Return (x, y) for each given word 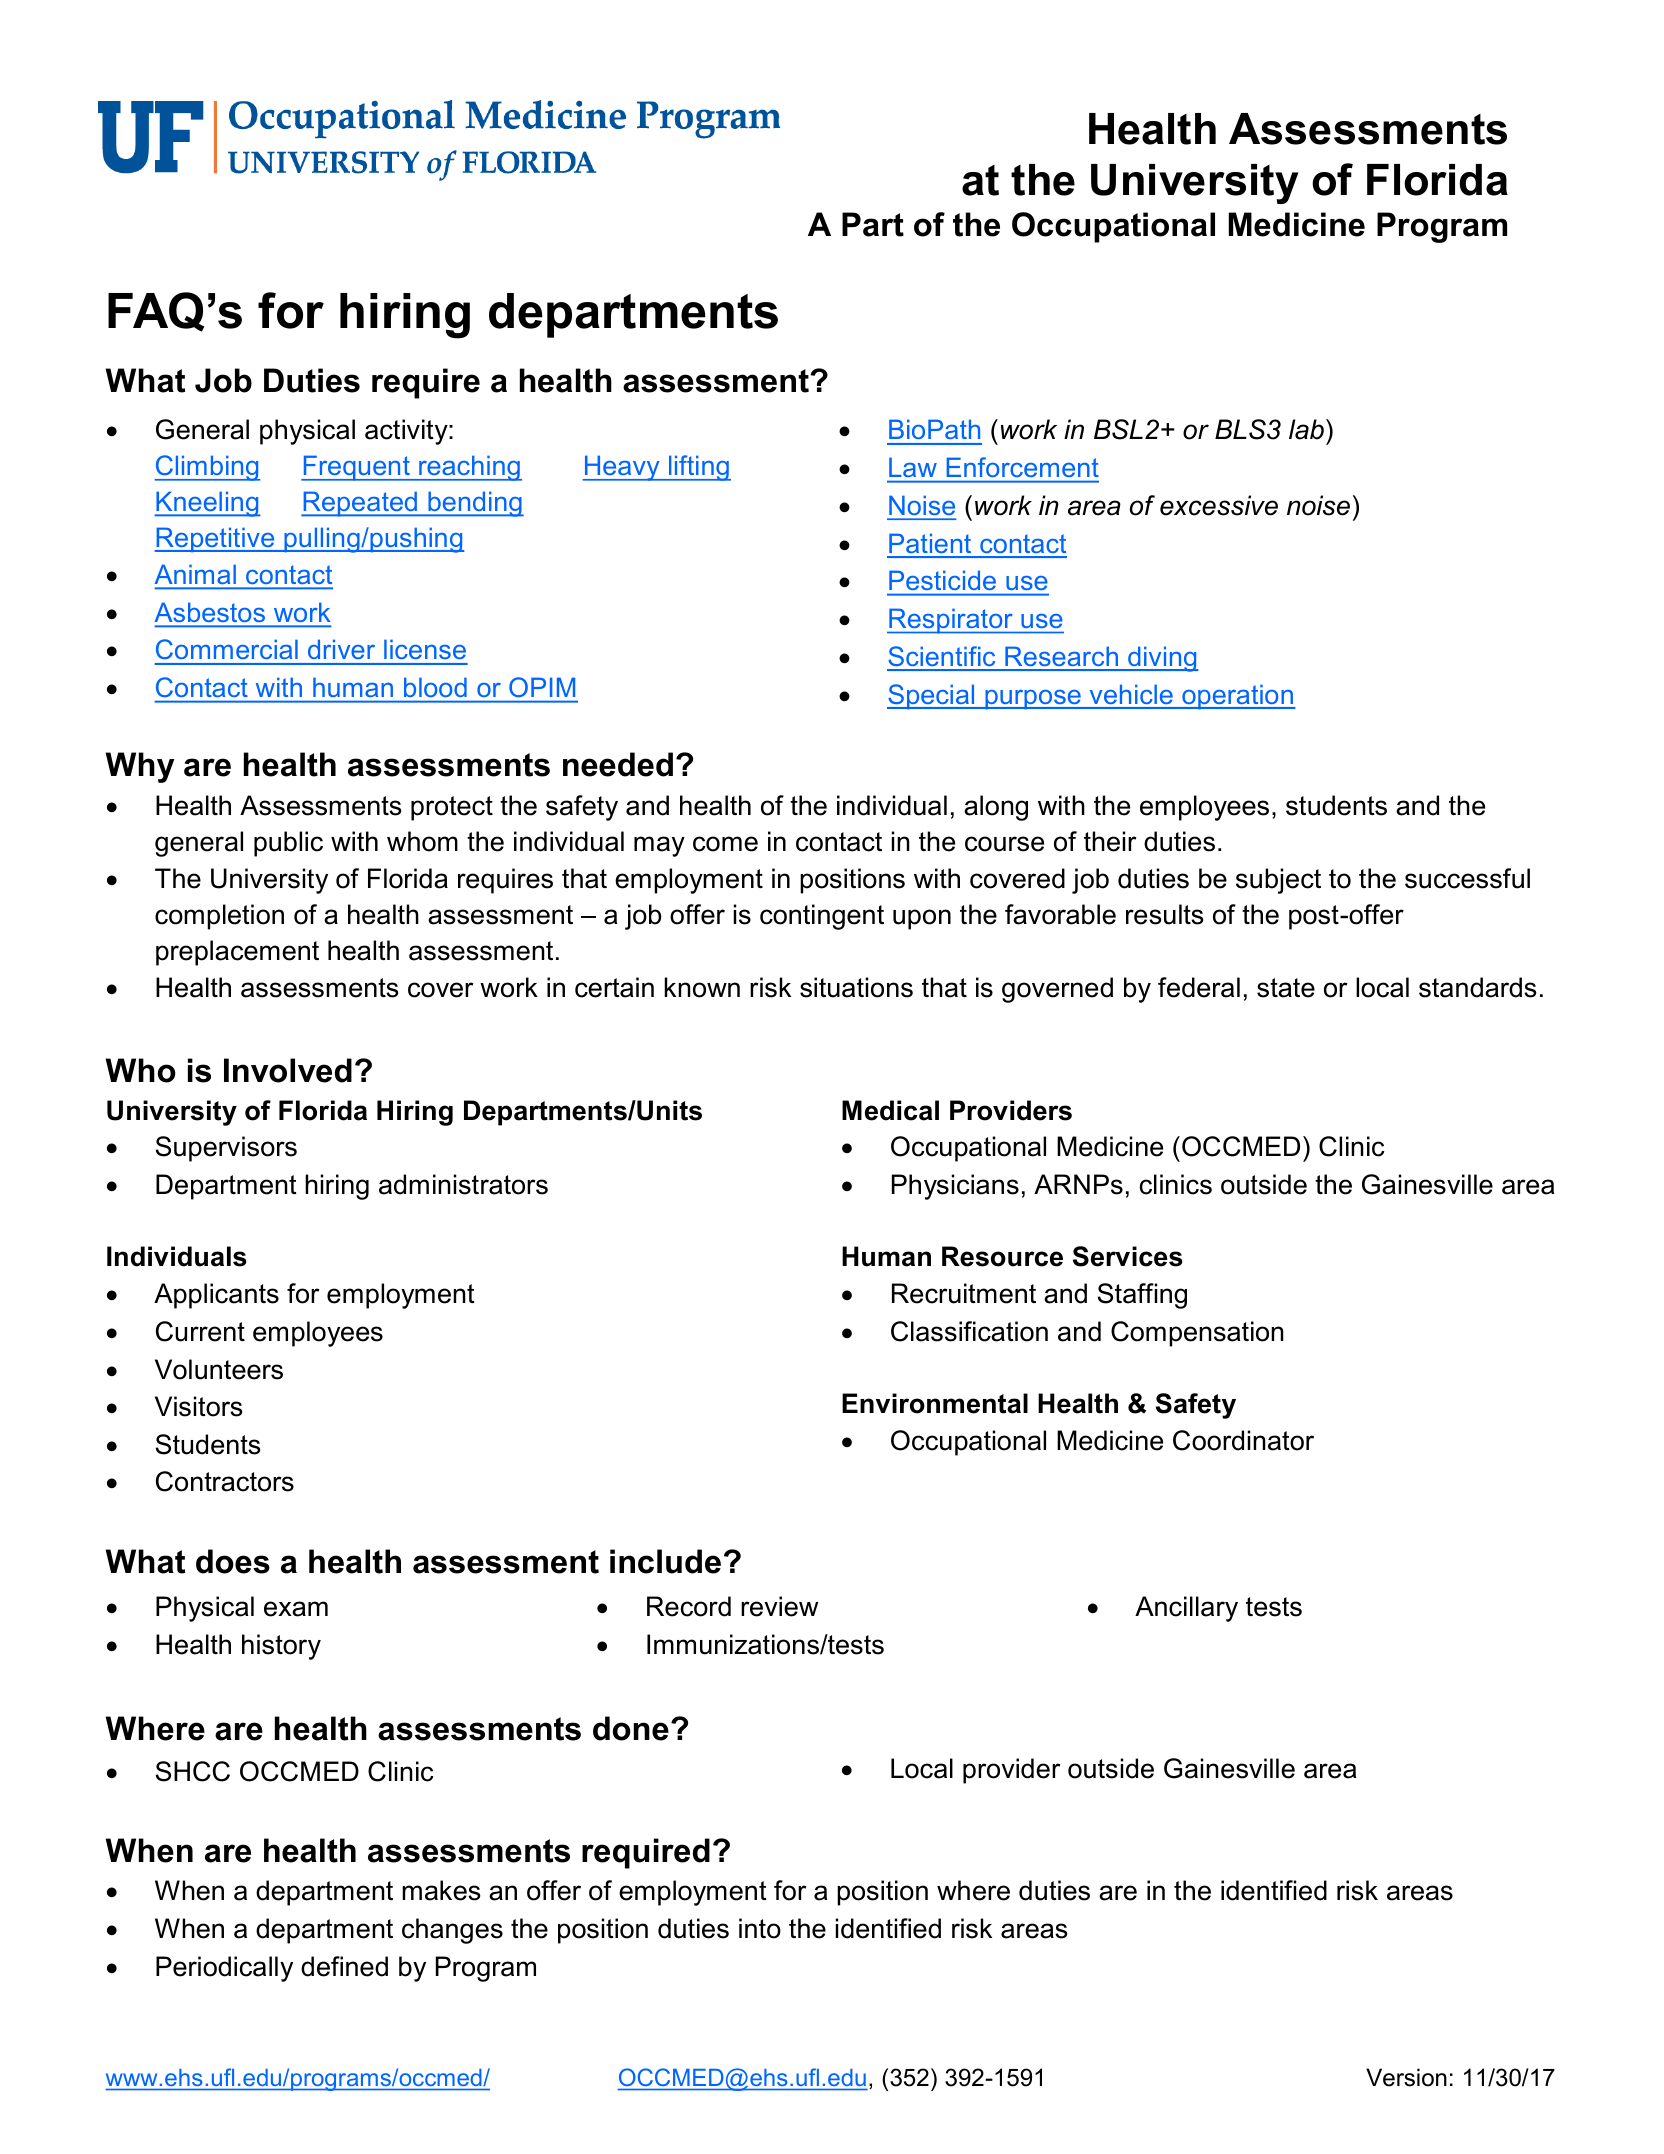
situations (856, 987)
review (779, 1606)
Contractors (225, 1481)
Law (912, 467)
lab (1306, 429)
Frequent (356, 468)
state (1286, 988)
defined (344, 1966)
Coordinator (1243, 1440)
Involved (288, 1070)
